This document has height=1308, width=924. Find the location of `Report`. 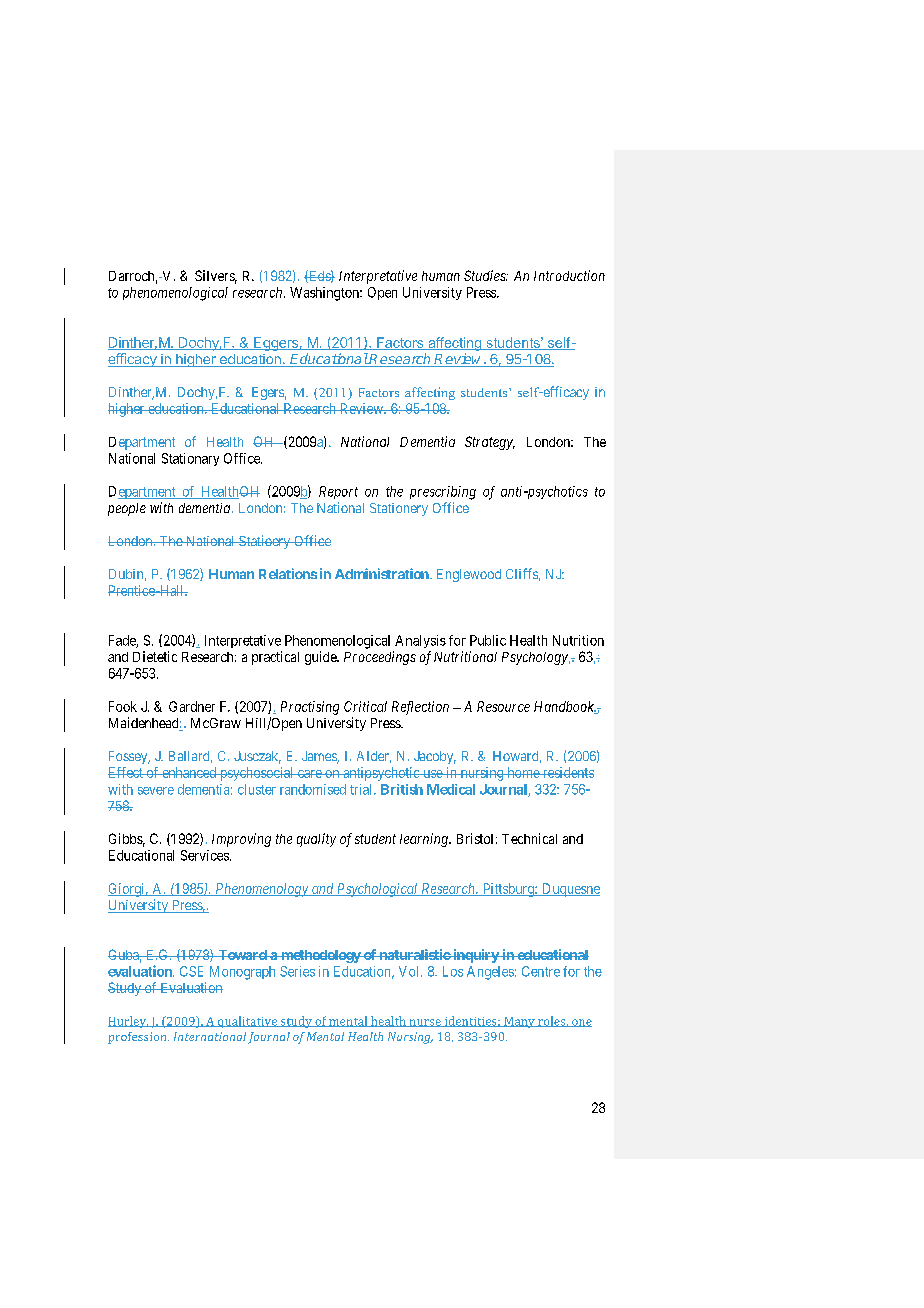

Report is located at coordinates (338, 492).
